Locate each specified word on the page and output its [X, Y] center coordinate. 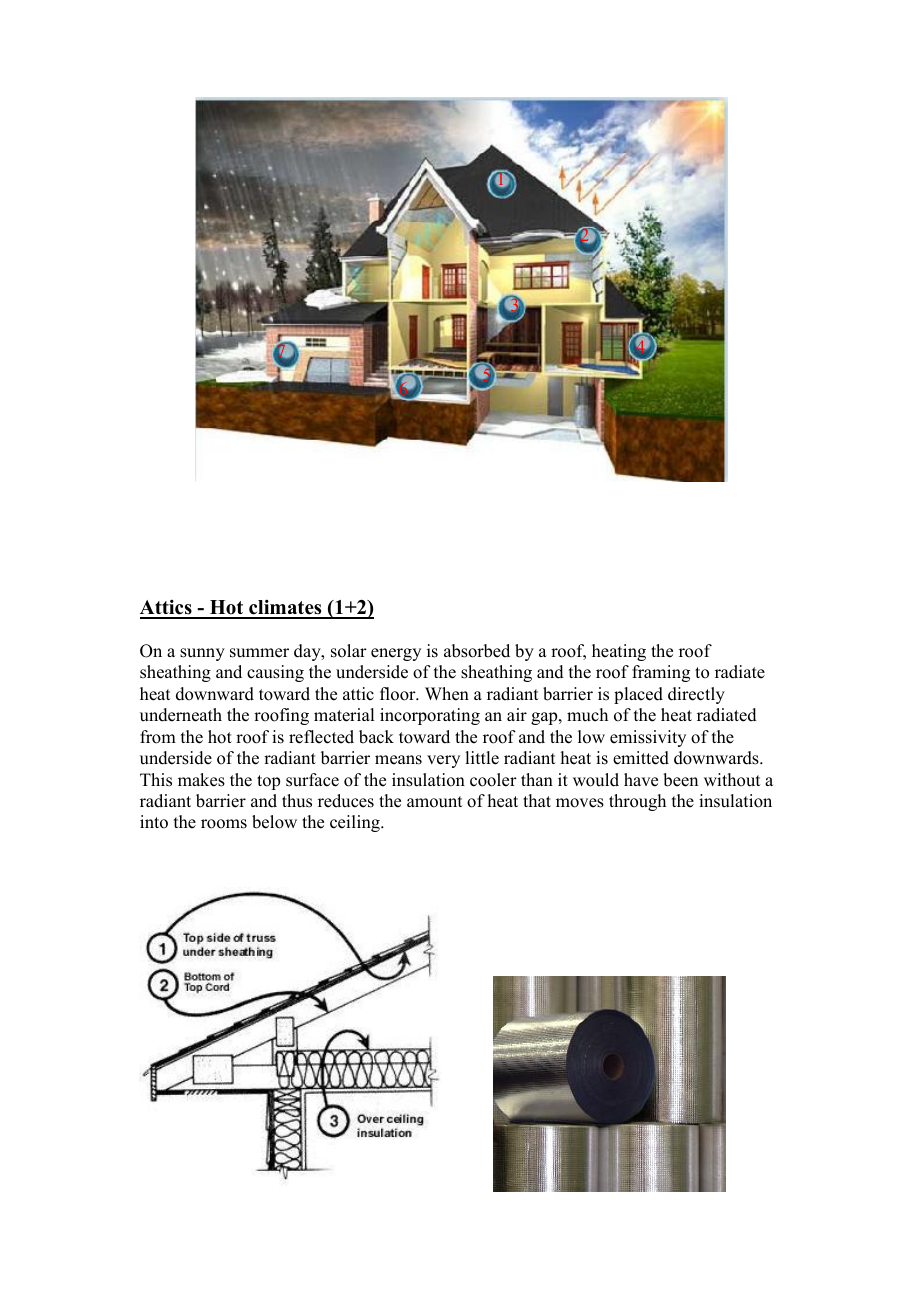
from [158, 737]
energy [396, 654]
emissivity [648, 738]
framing [661, 673]
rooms [224, 824]
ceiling [356, 823]
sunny [202, 654]
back [376, 737]
